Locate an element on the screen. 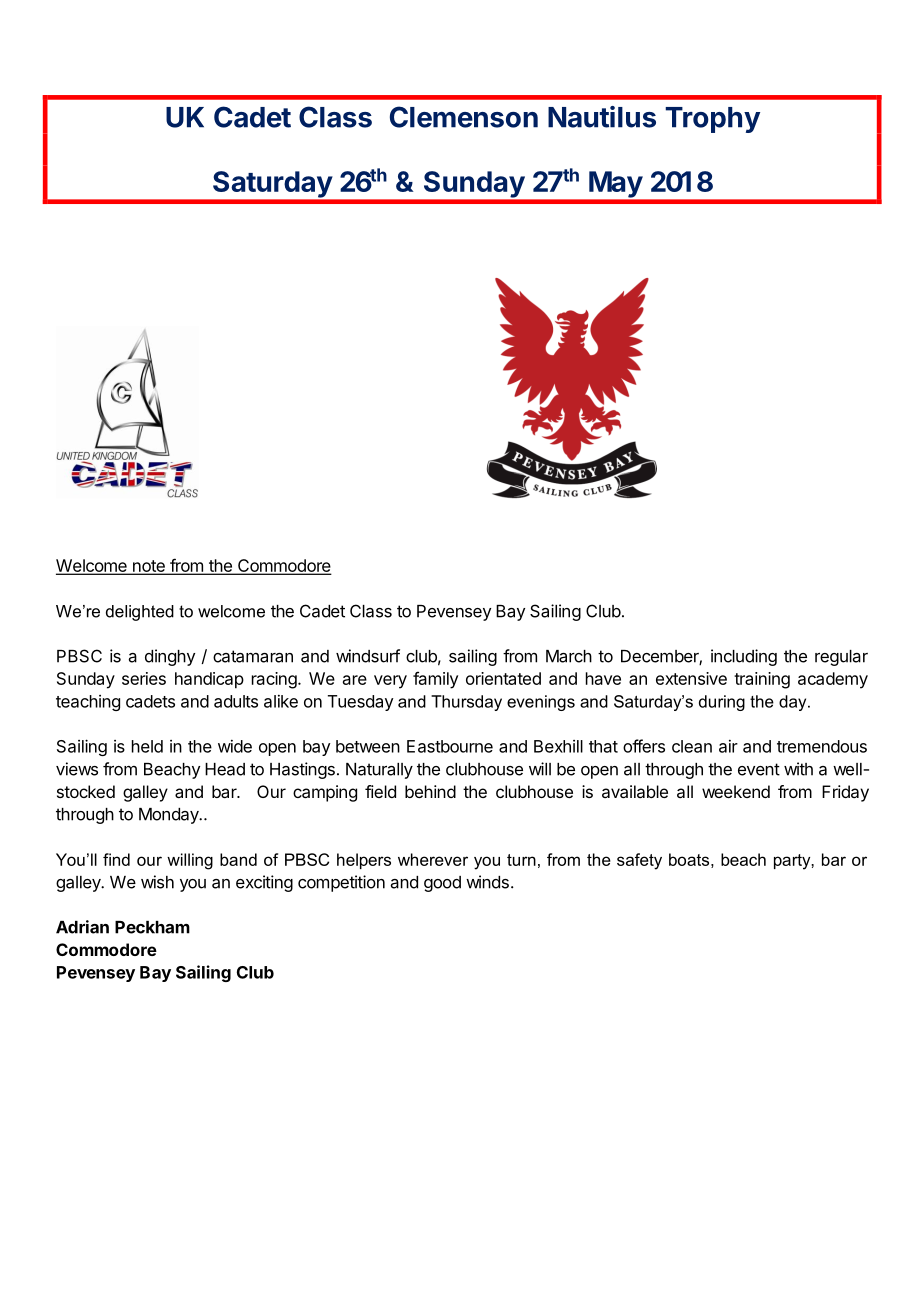  regular is located at coordinates (841, 658).
